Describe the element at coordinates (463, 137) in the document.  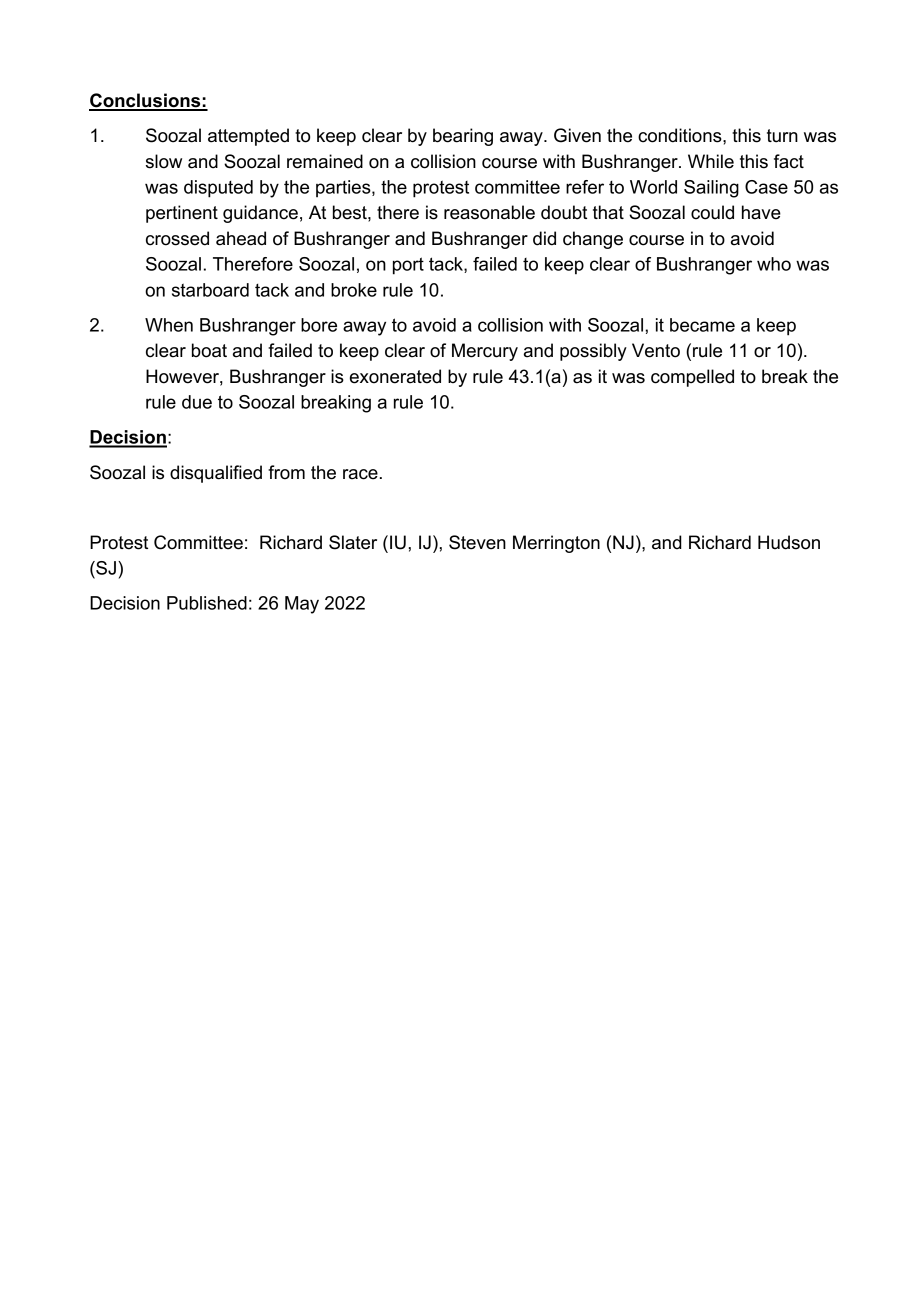
I see `bearing` at that location.
